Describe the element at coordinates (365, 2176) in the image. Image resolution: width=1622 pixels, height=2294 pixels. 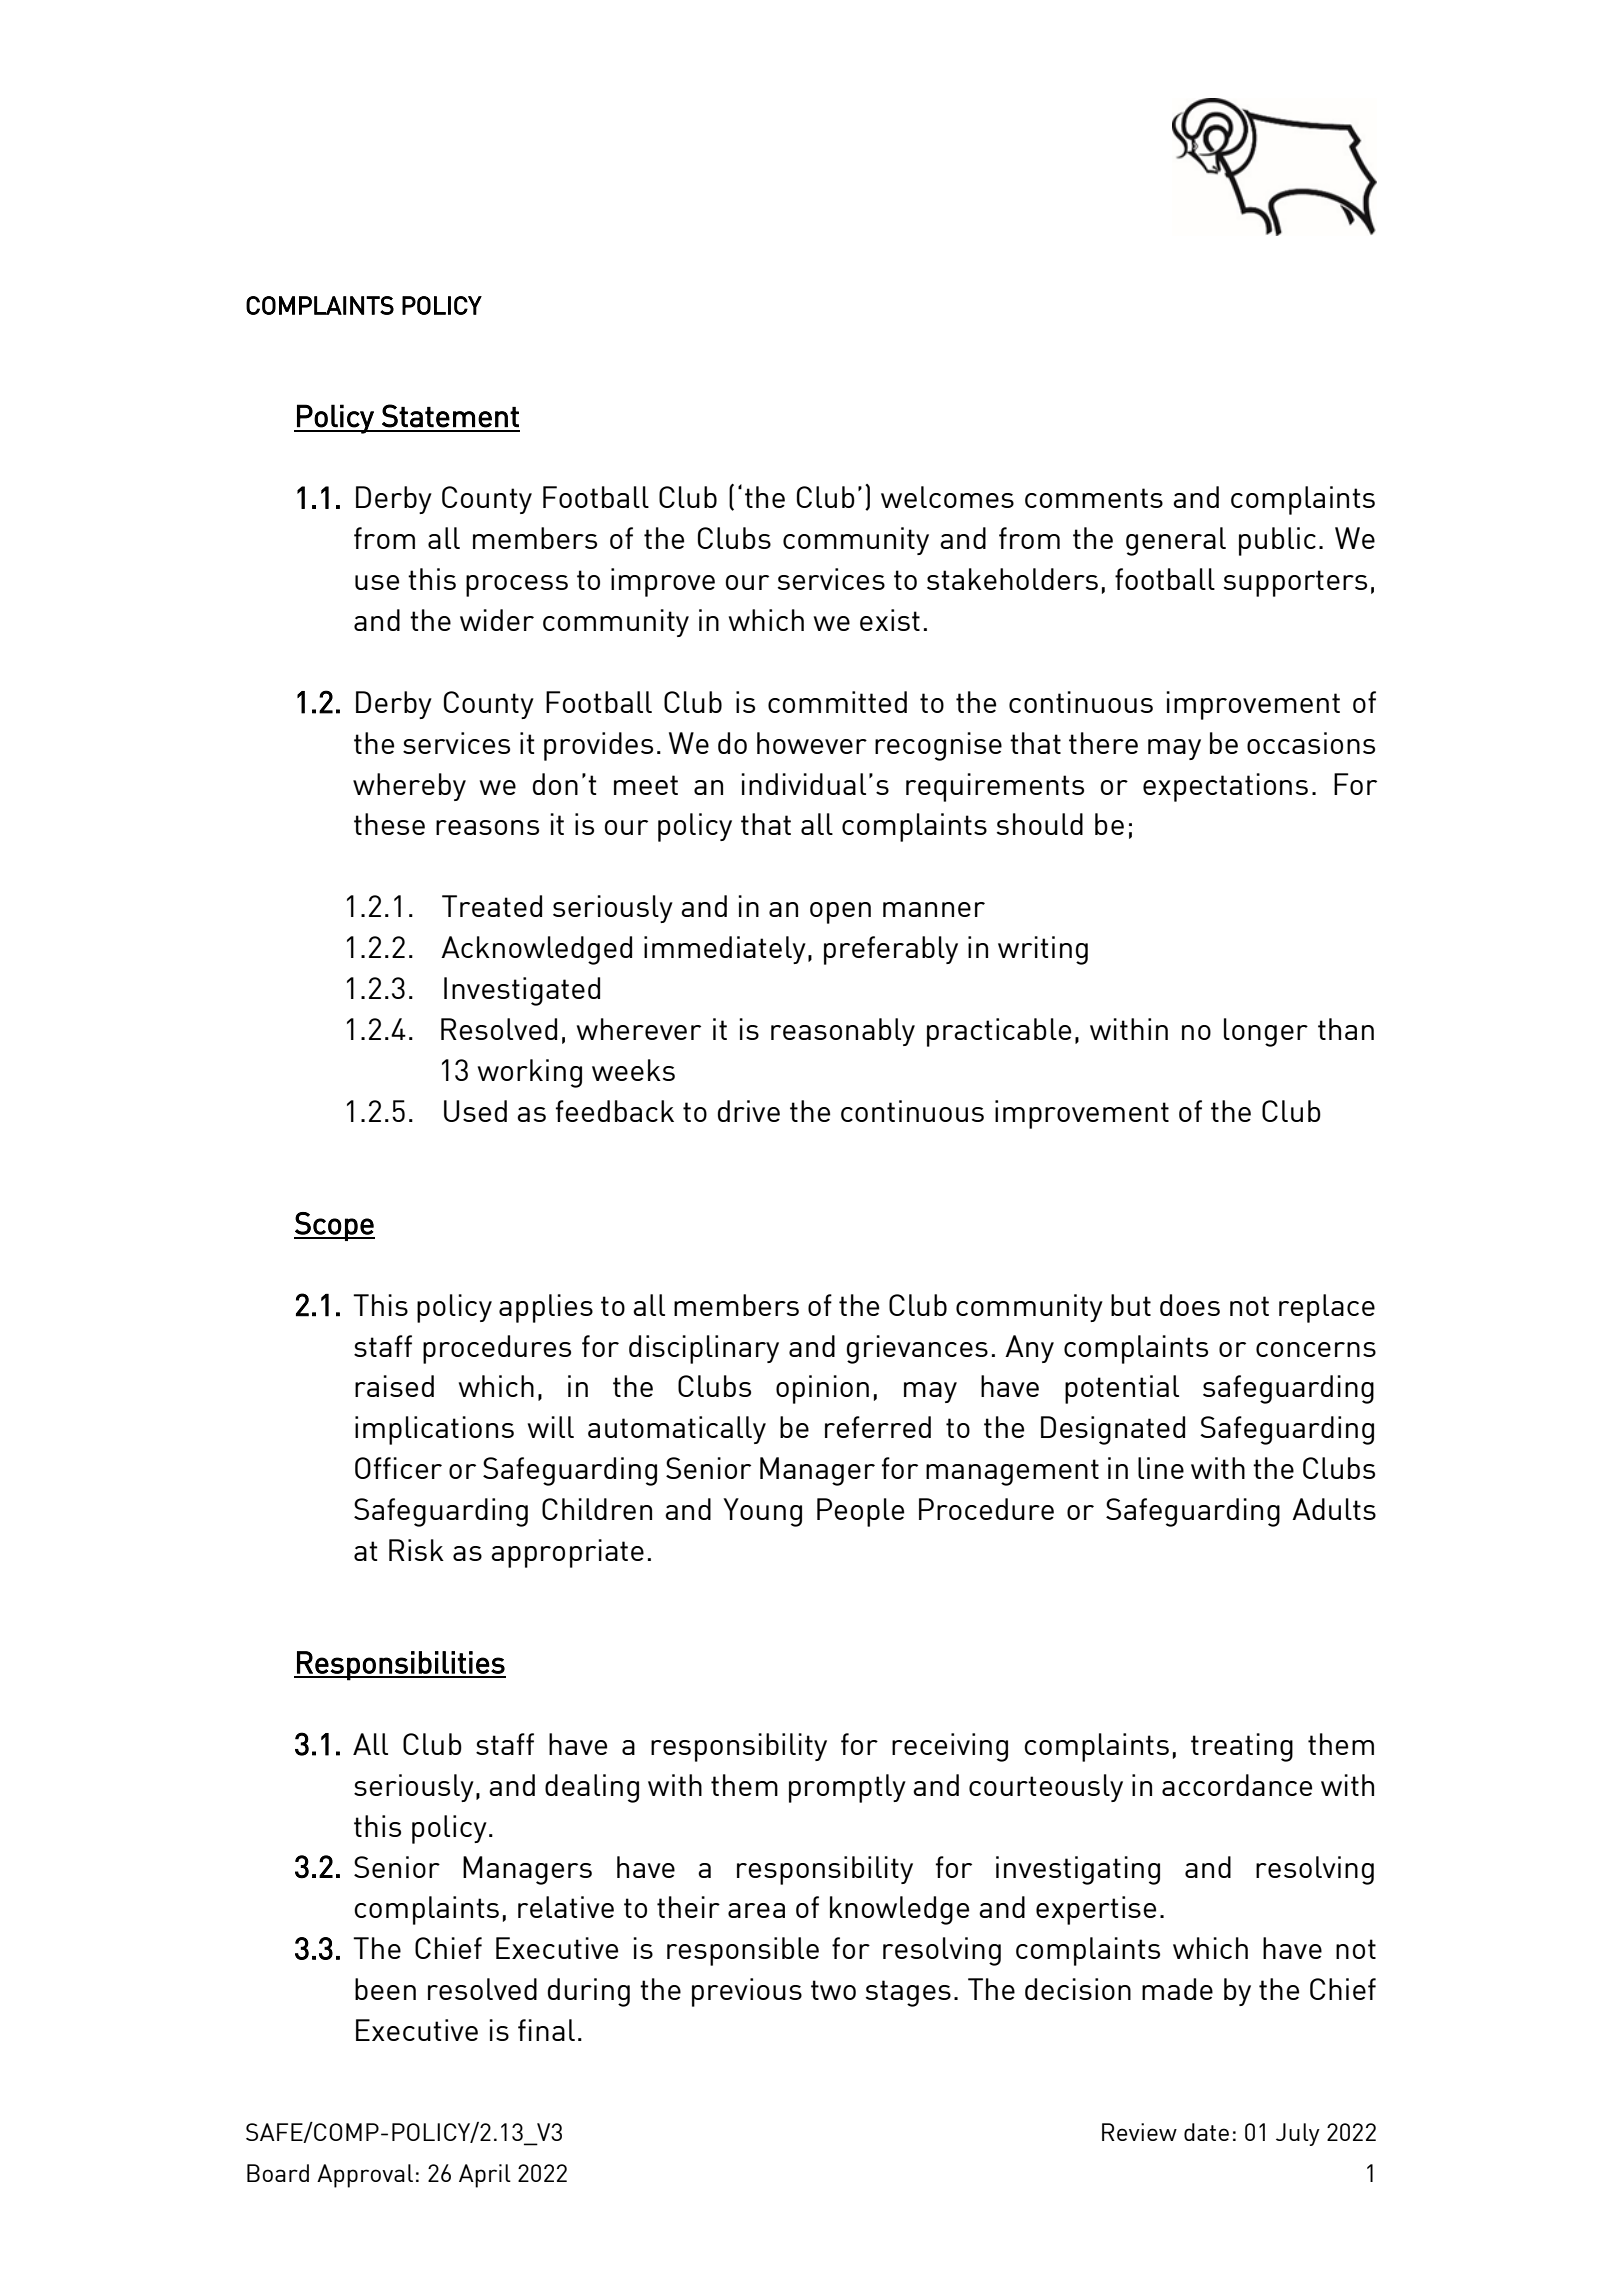
I see `Approval` at that location.
